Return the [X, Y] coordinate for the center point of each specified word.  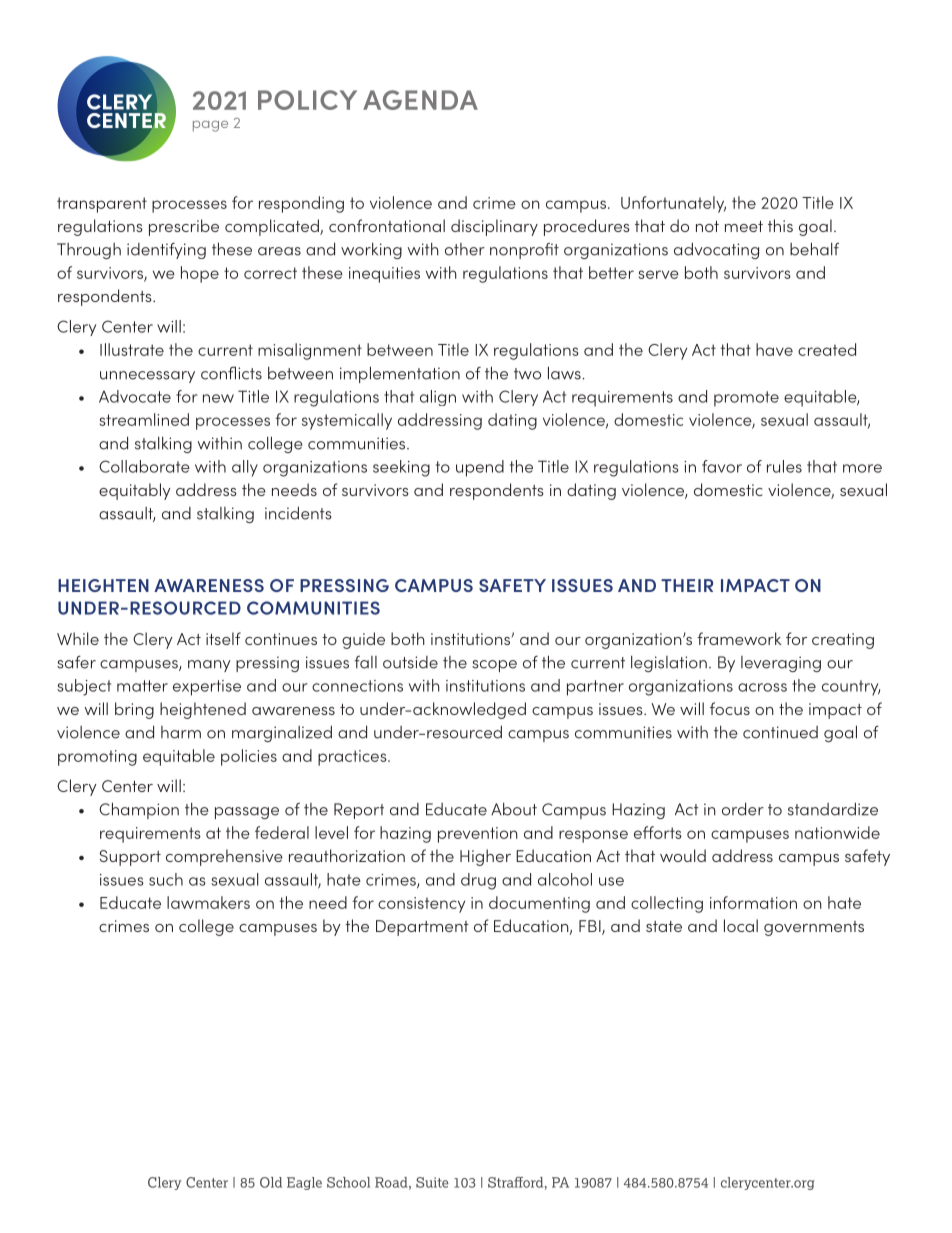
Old [271, 1182]
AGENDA [420, 100]
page [210, 126]
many [209, 666]
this [780, 225]
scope [494, 666]
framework [739, 638]
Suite [432, 1182]
